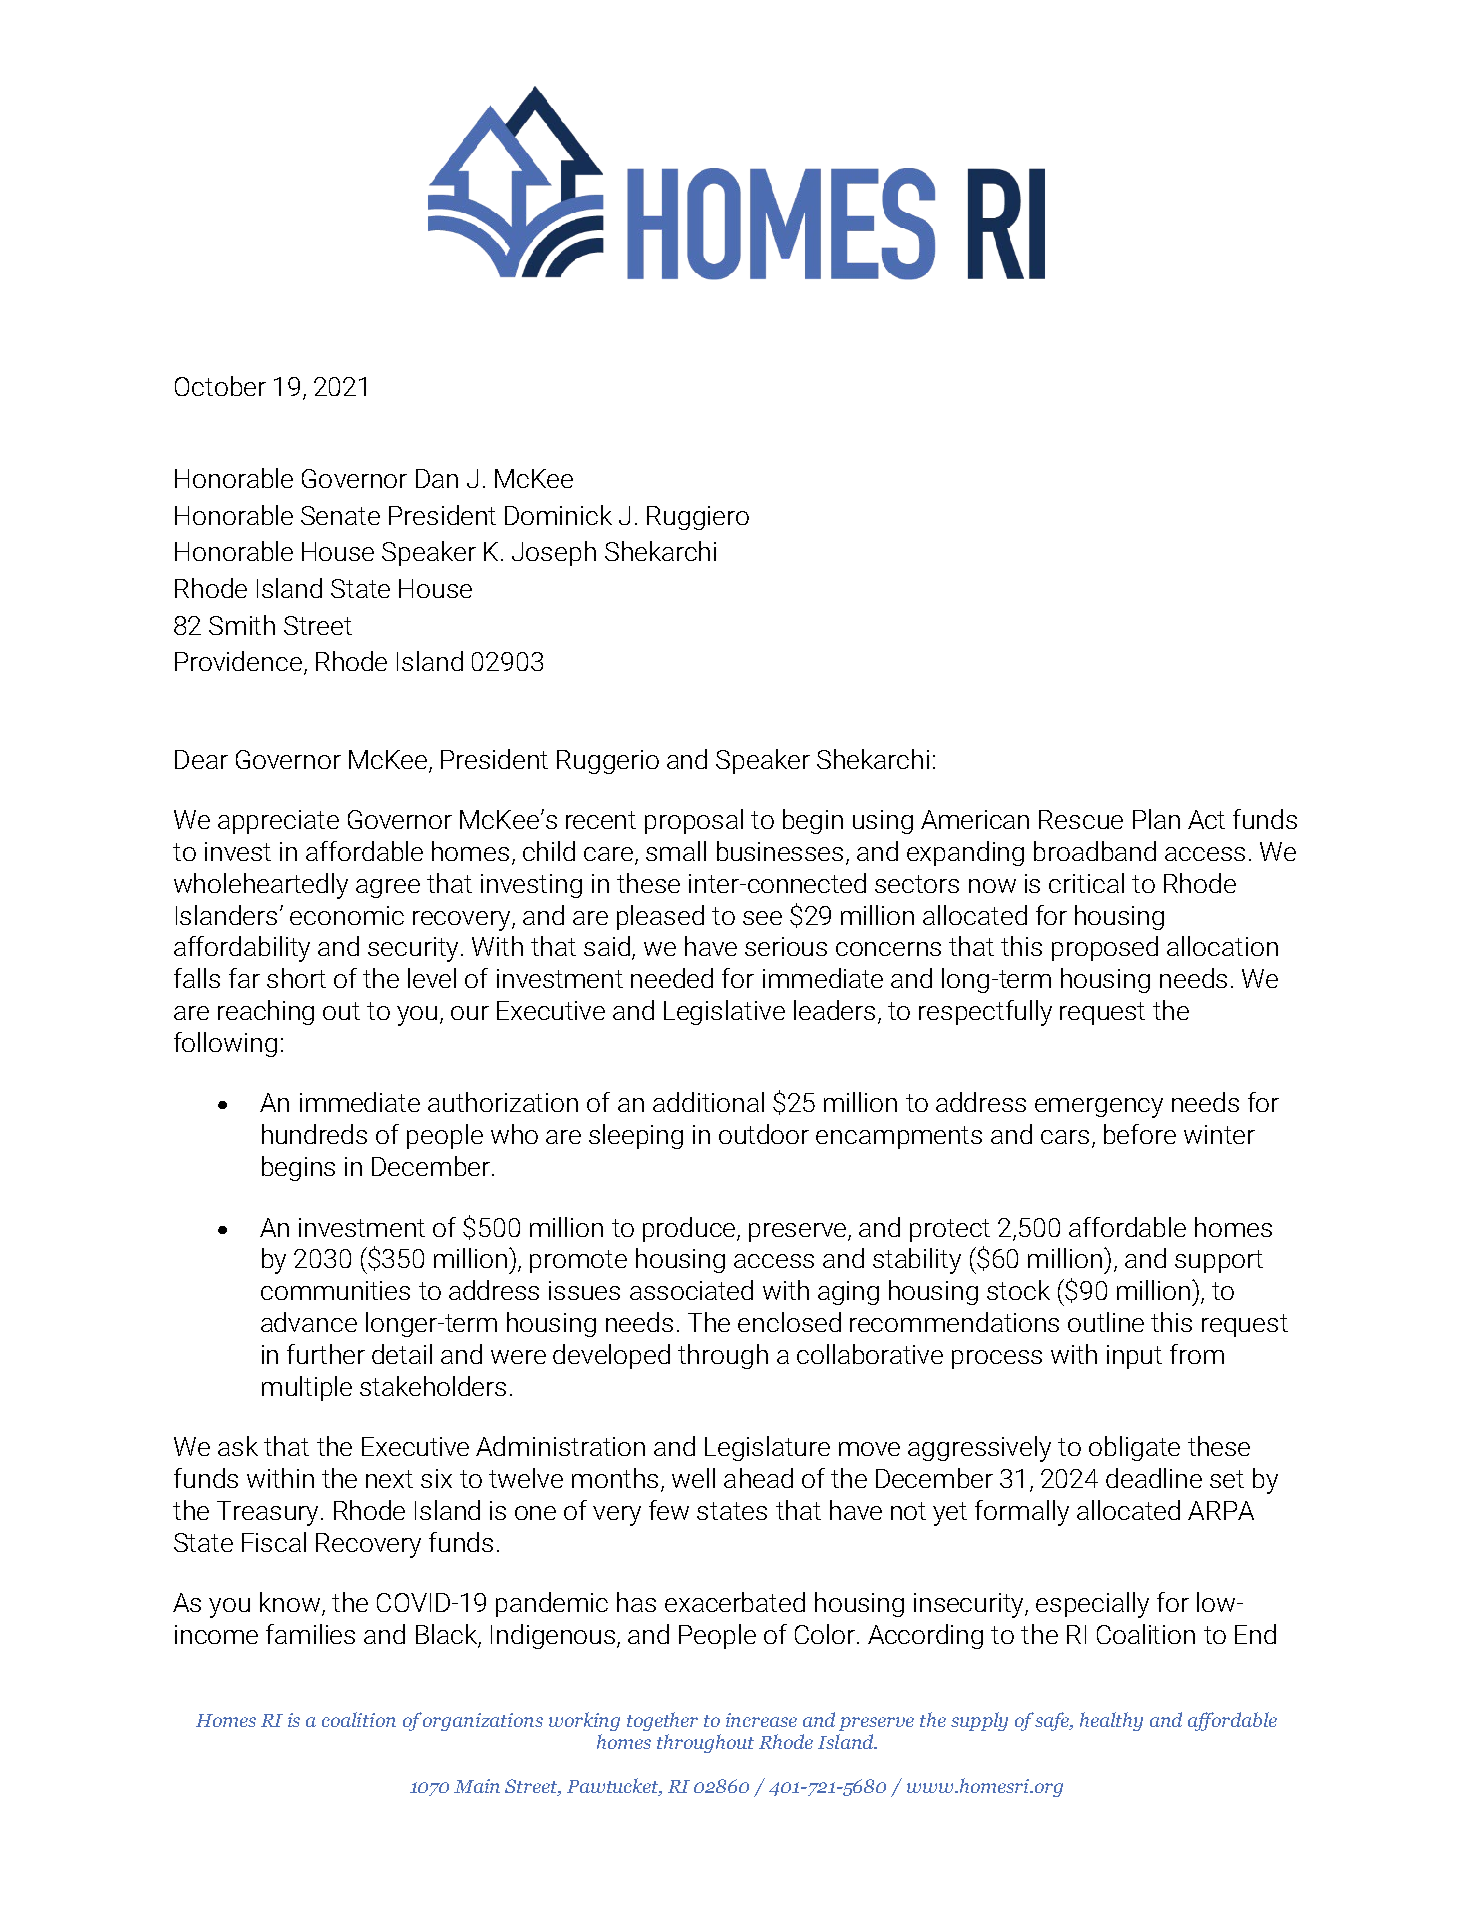 The width and height of the page is (1474, 1907). What do you see at coordinates (1099, 1108) in the page?
I see `emergency` at bounding box center [1099, 1108].
